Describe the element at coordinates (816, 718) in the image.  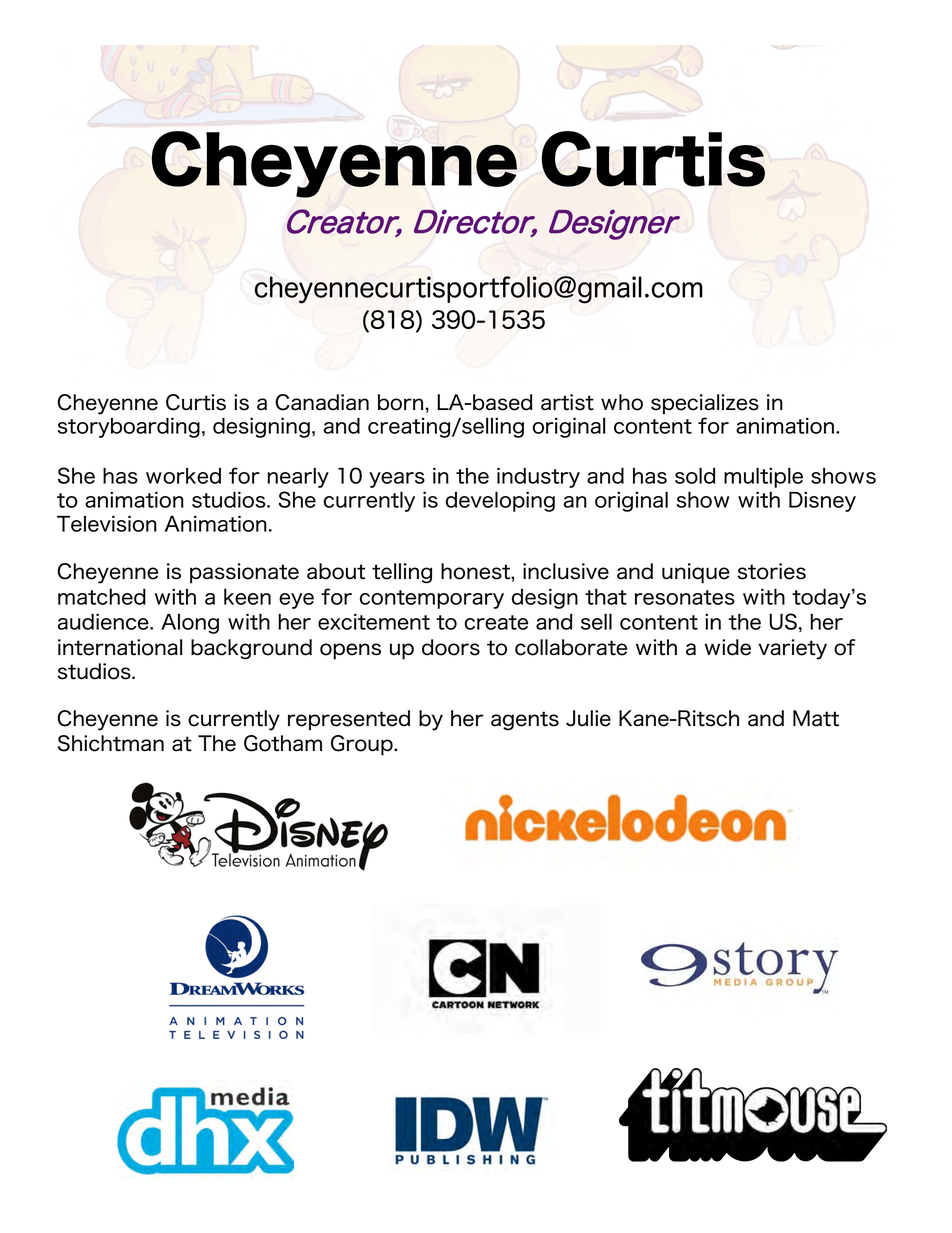
I see `Matt` at that location.
